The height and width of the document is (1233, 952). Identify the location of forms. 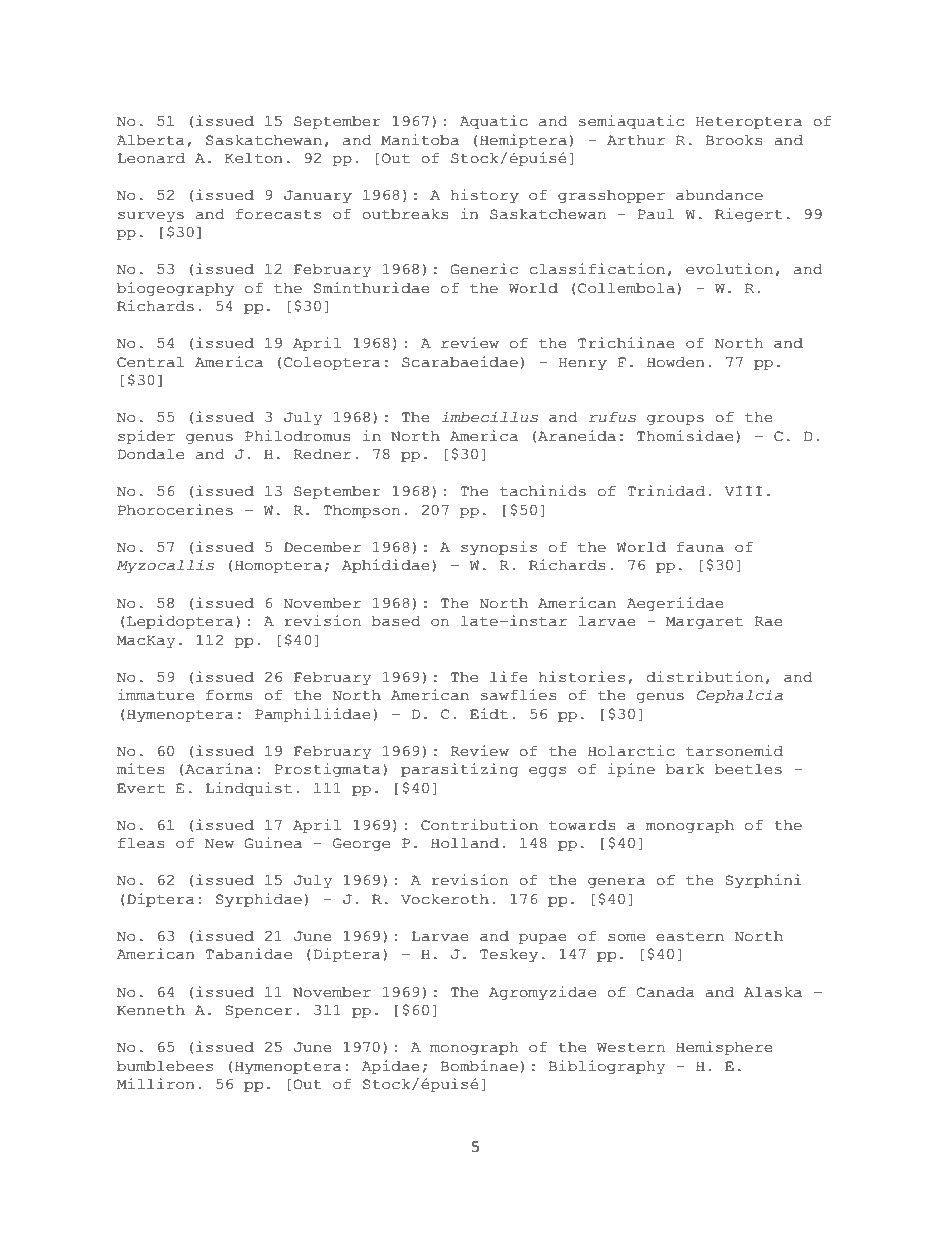
(229, 695).
